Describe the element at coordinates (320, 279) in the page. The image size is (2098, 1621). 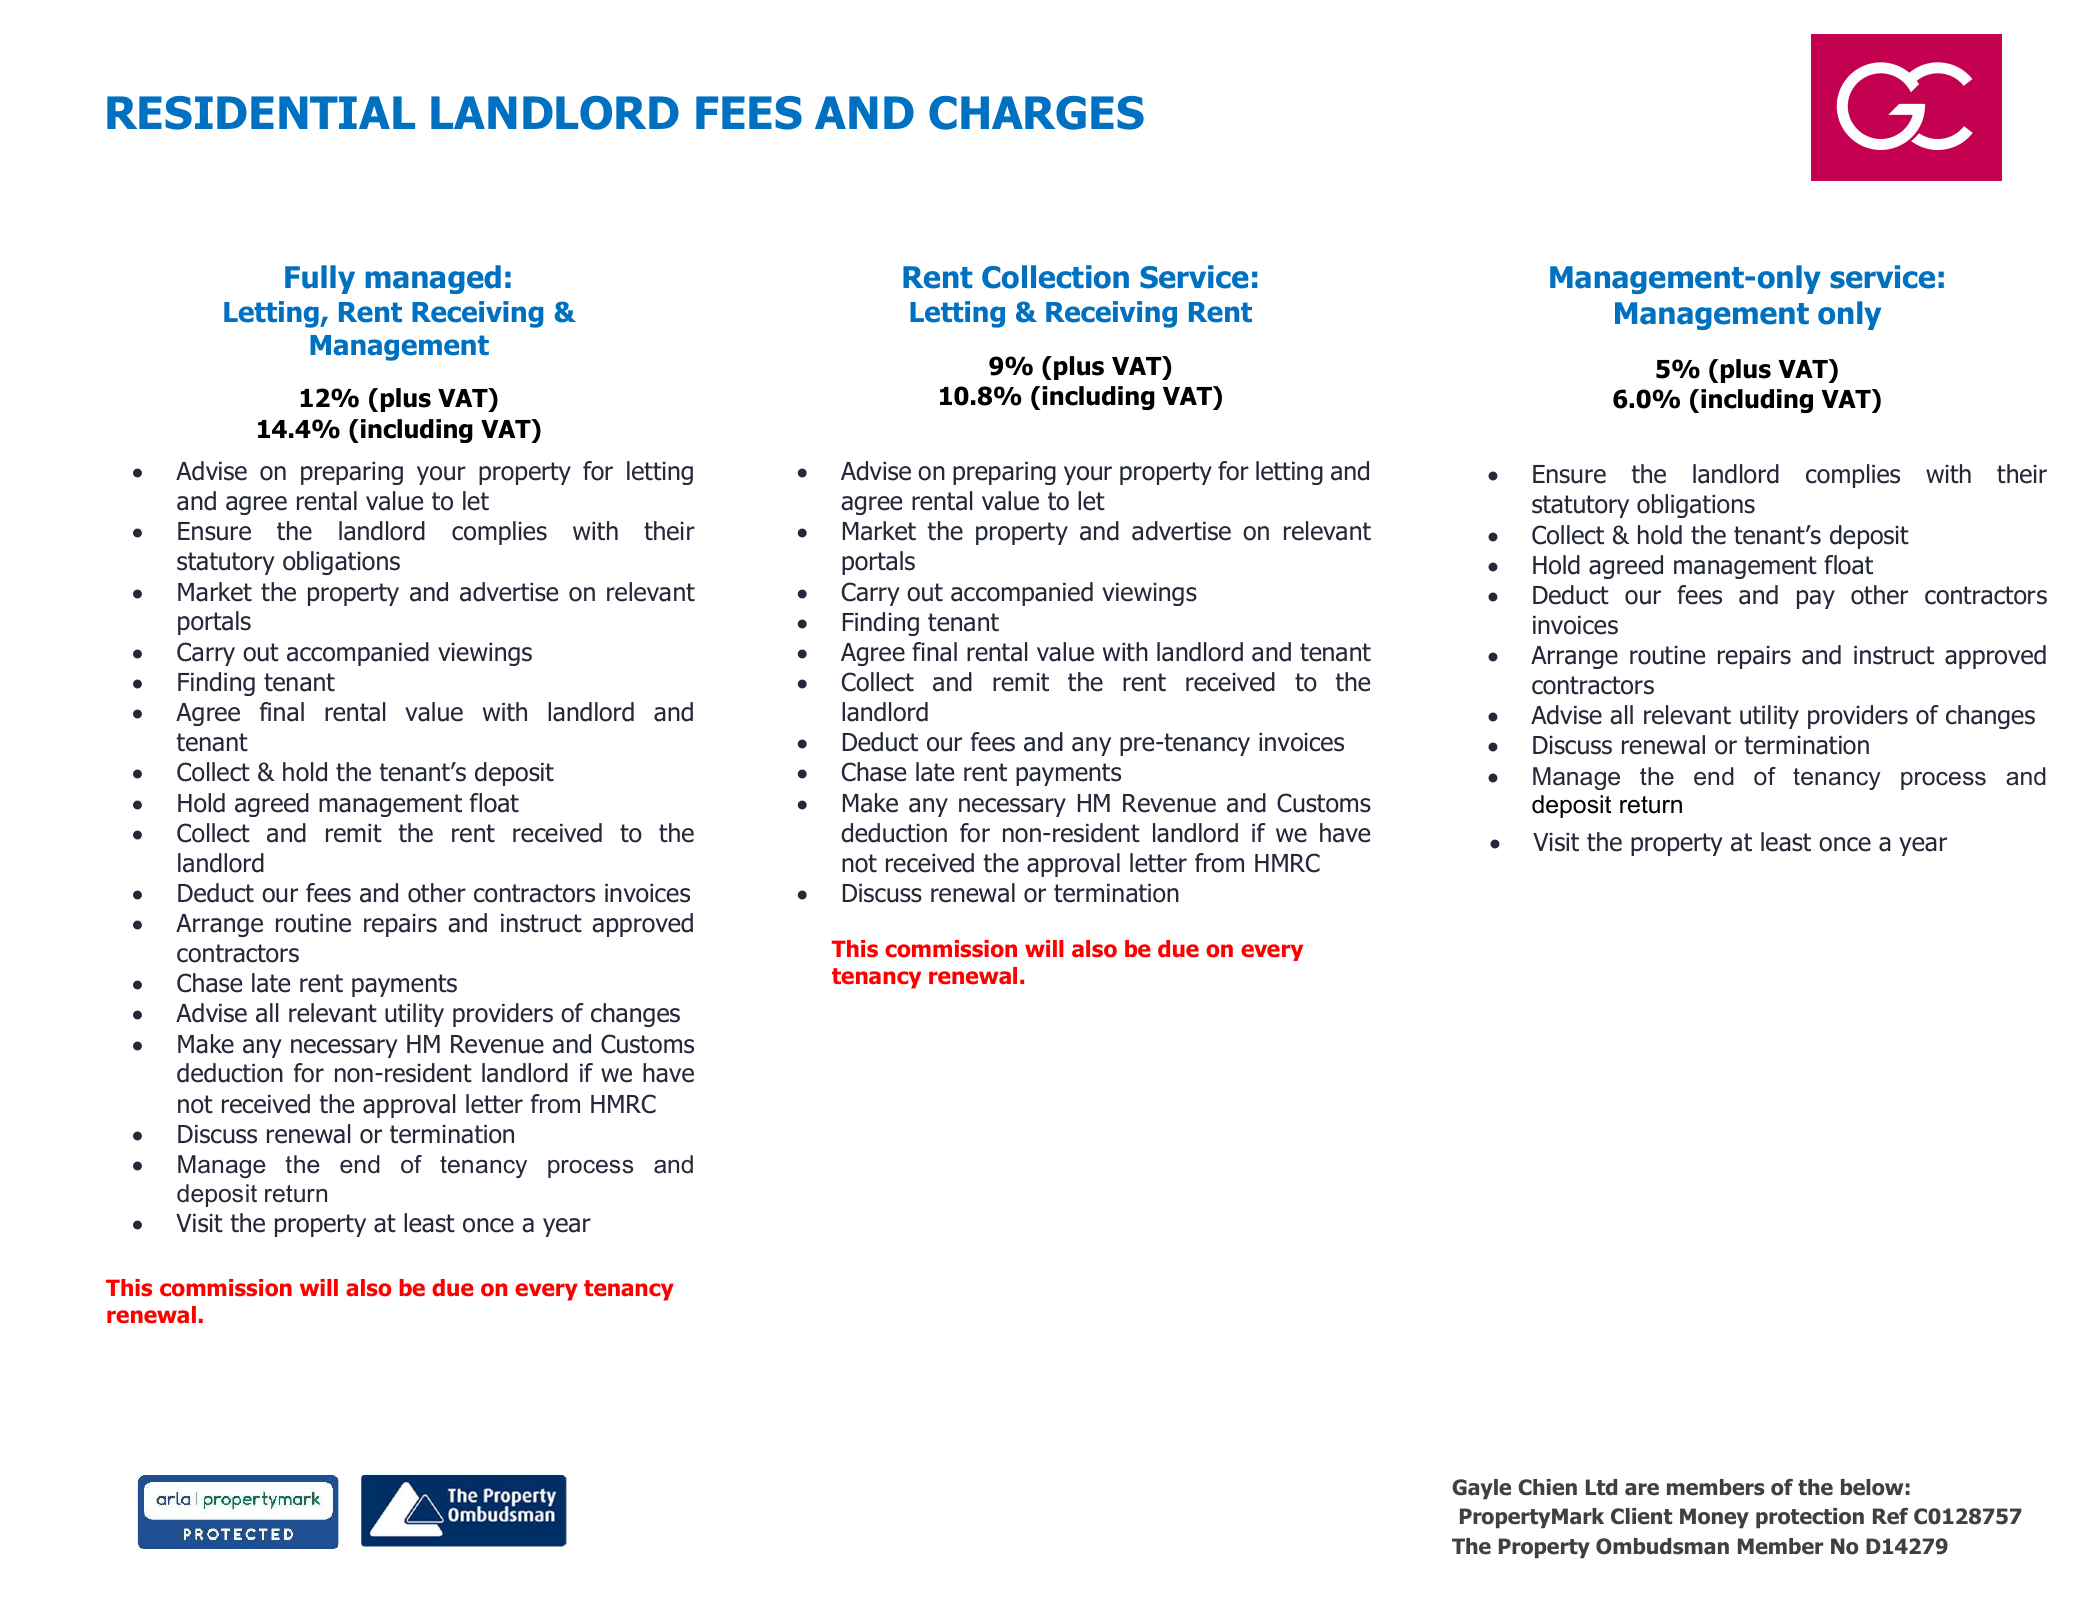
I see `Fully` at that location.
